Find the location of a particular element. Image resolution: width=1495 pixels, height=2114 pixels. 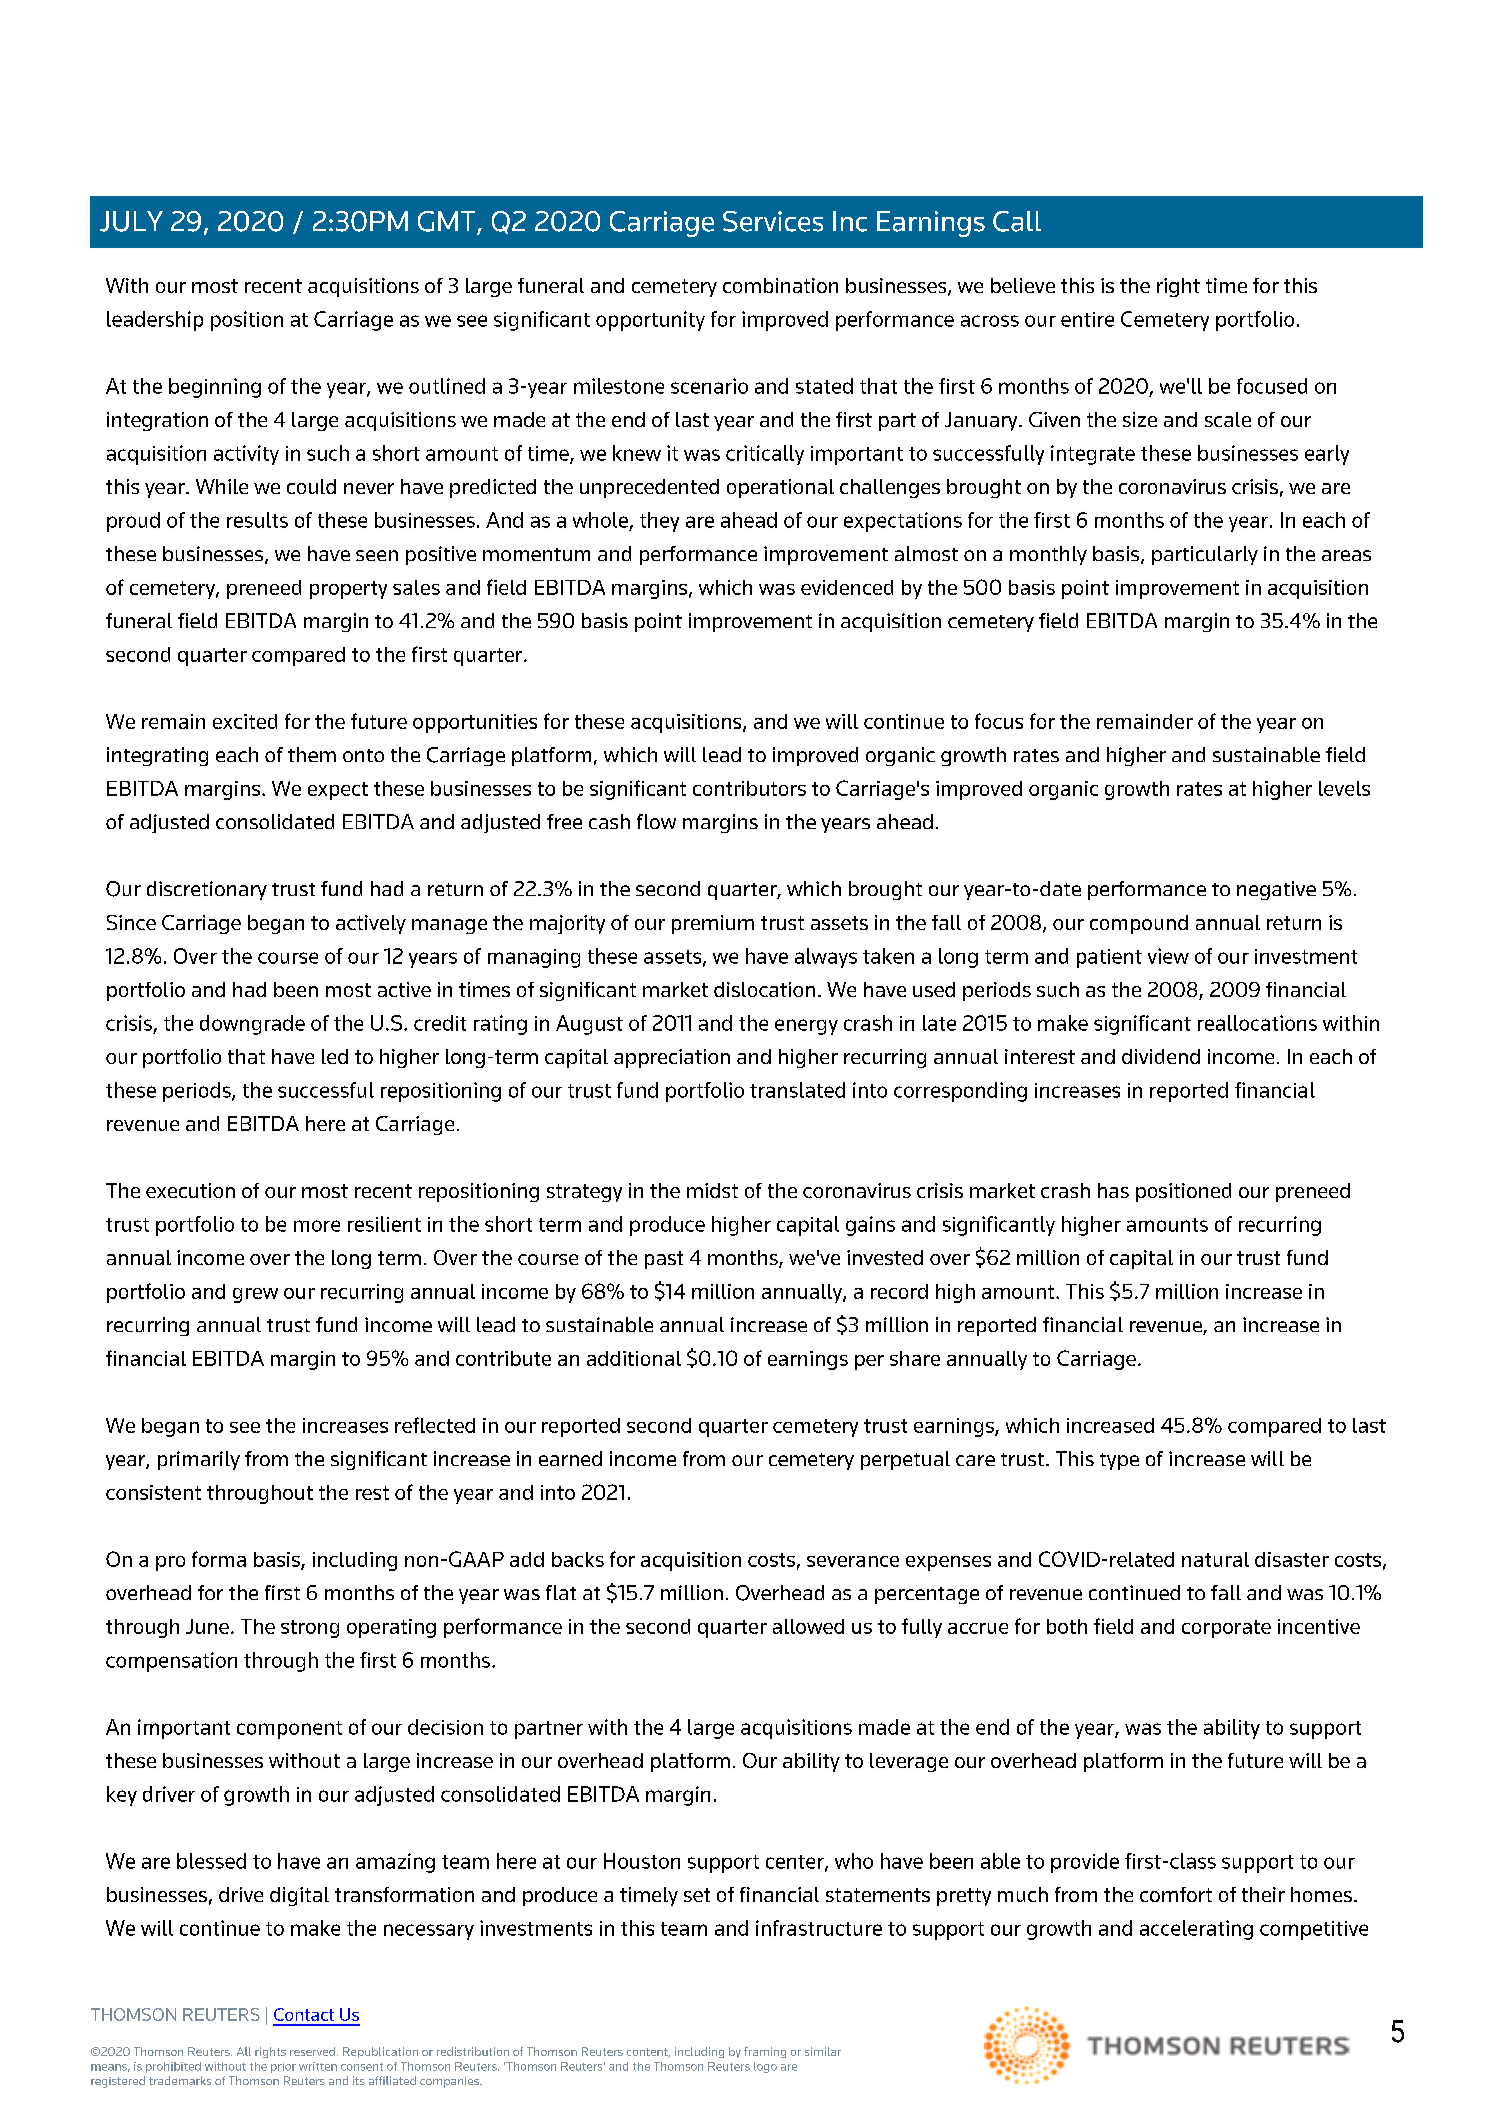

entire is located at coordinates (1087, 319).
